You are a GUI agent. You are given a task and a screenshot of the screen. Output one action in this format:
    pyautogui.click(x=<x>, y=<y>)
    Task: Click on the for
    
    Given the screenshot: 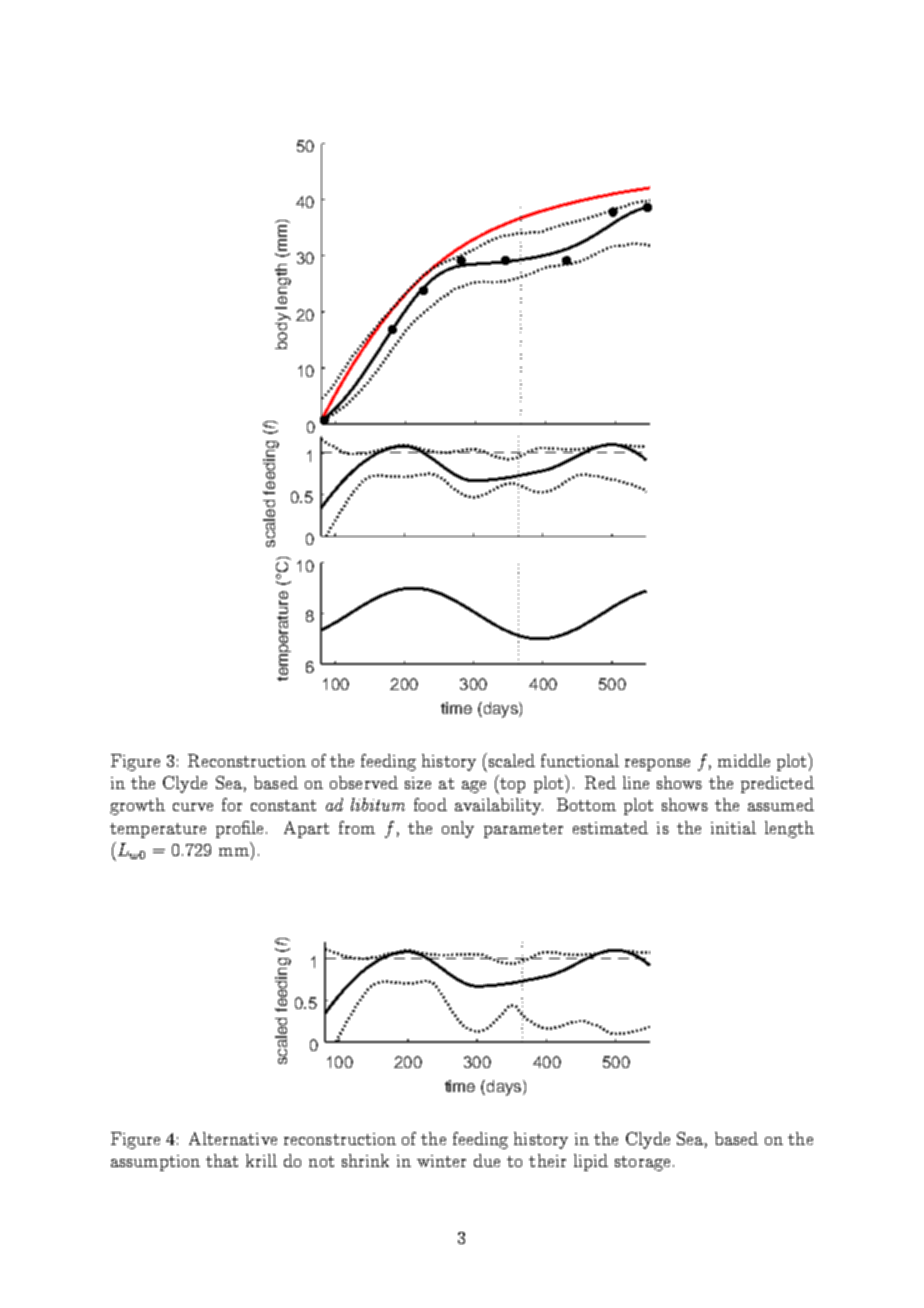 What is the action you would take?
    pyautogui.click(x=232, y=804)
